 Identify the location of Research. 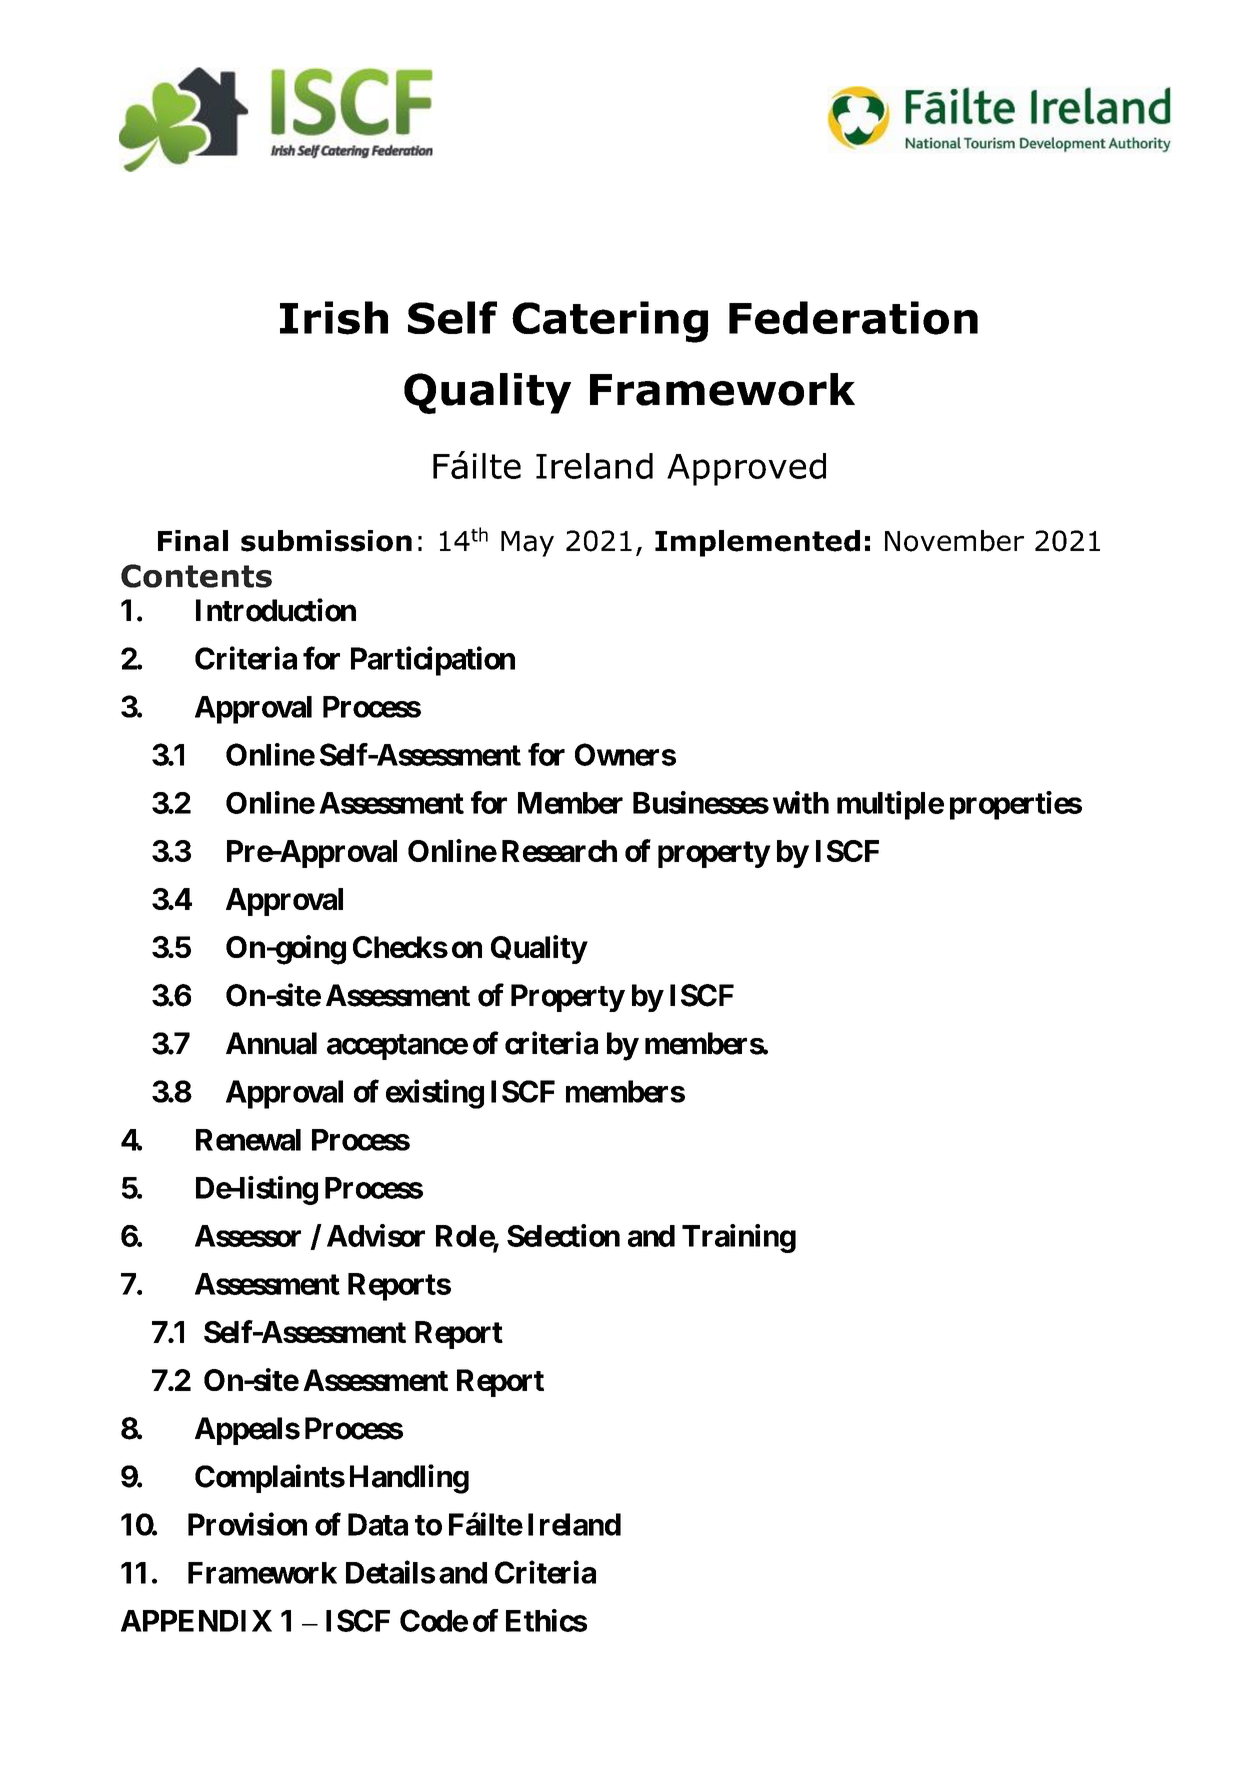
(559, 851).
